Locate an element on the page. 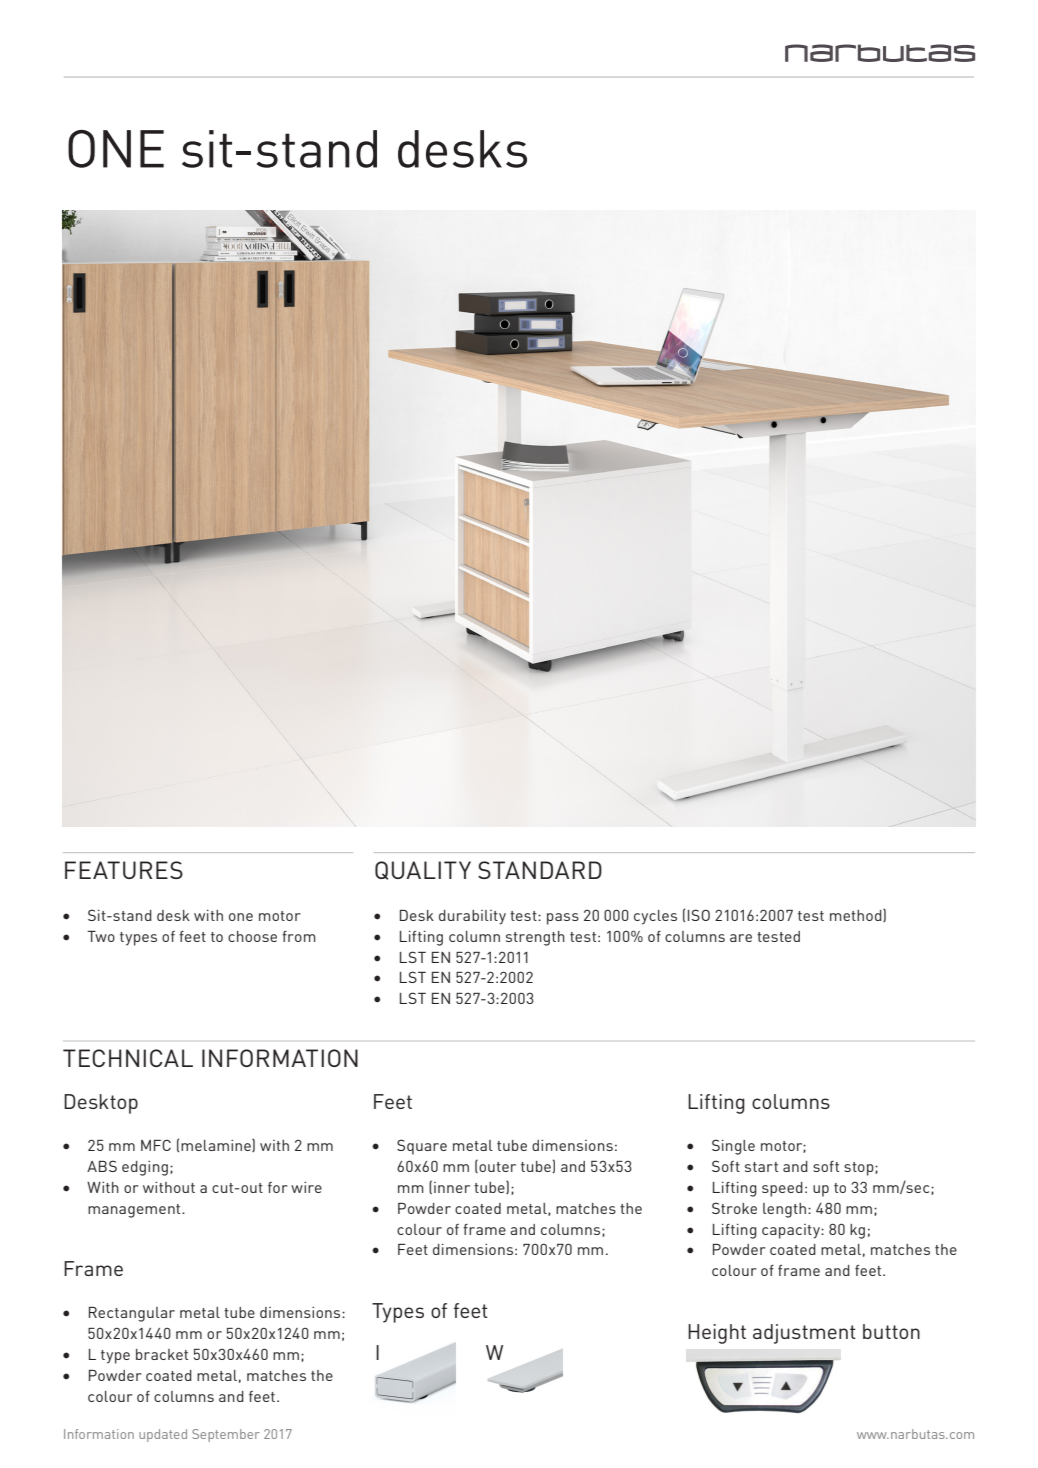  updated is located at coordinates (163, 1435).
